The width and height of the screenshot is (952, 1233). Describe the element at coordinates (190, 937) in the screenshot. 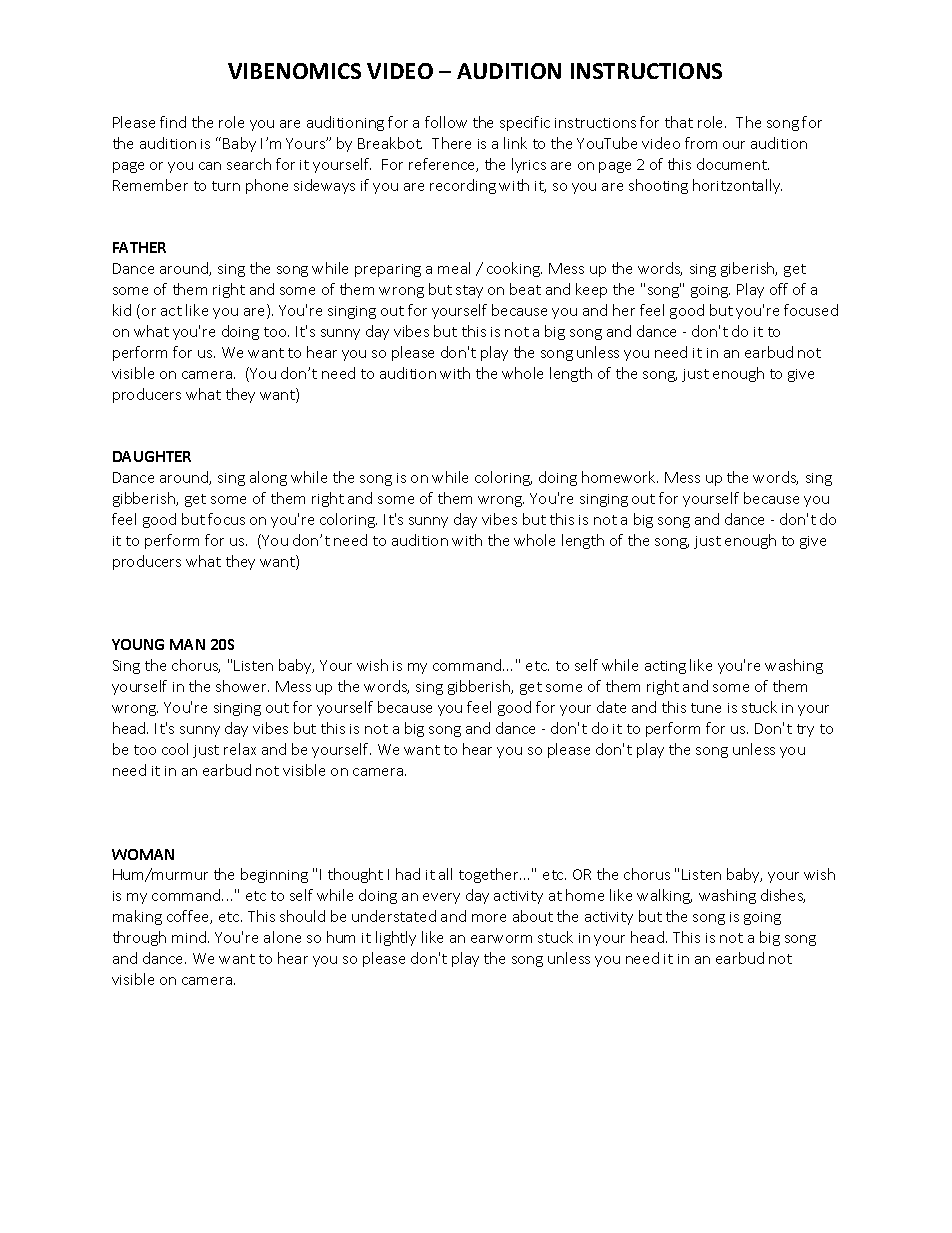

I see `mind` at that location.
